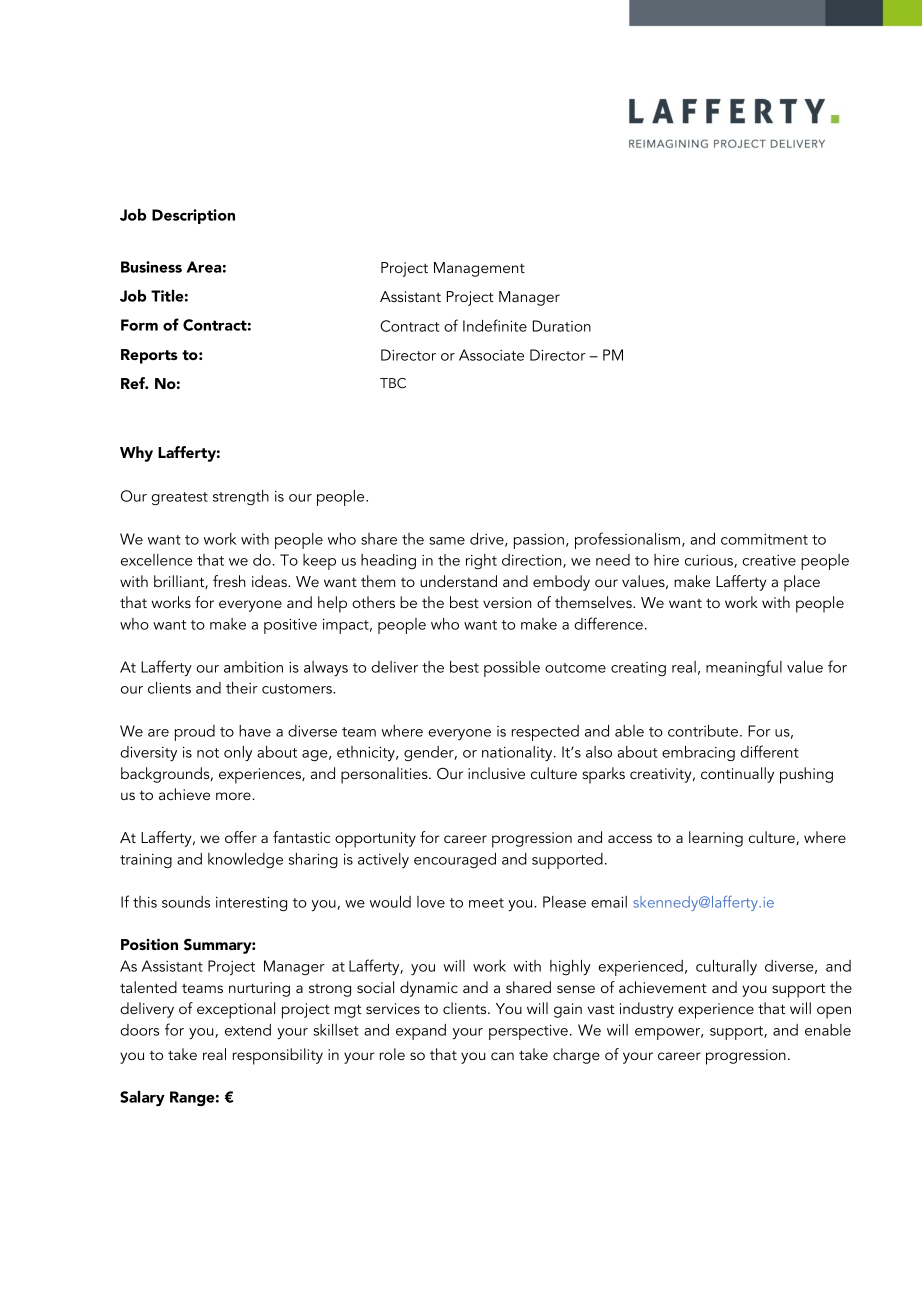 Image resolution: width=924 pixels, height=1308 pixels. Describe the element at coordinates (277, 1056) in the document. I see `responsibility` at that location.
